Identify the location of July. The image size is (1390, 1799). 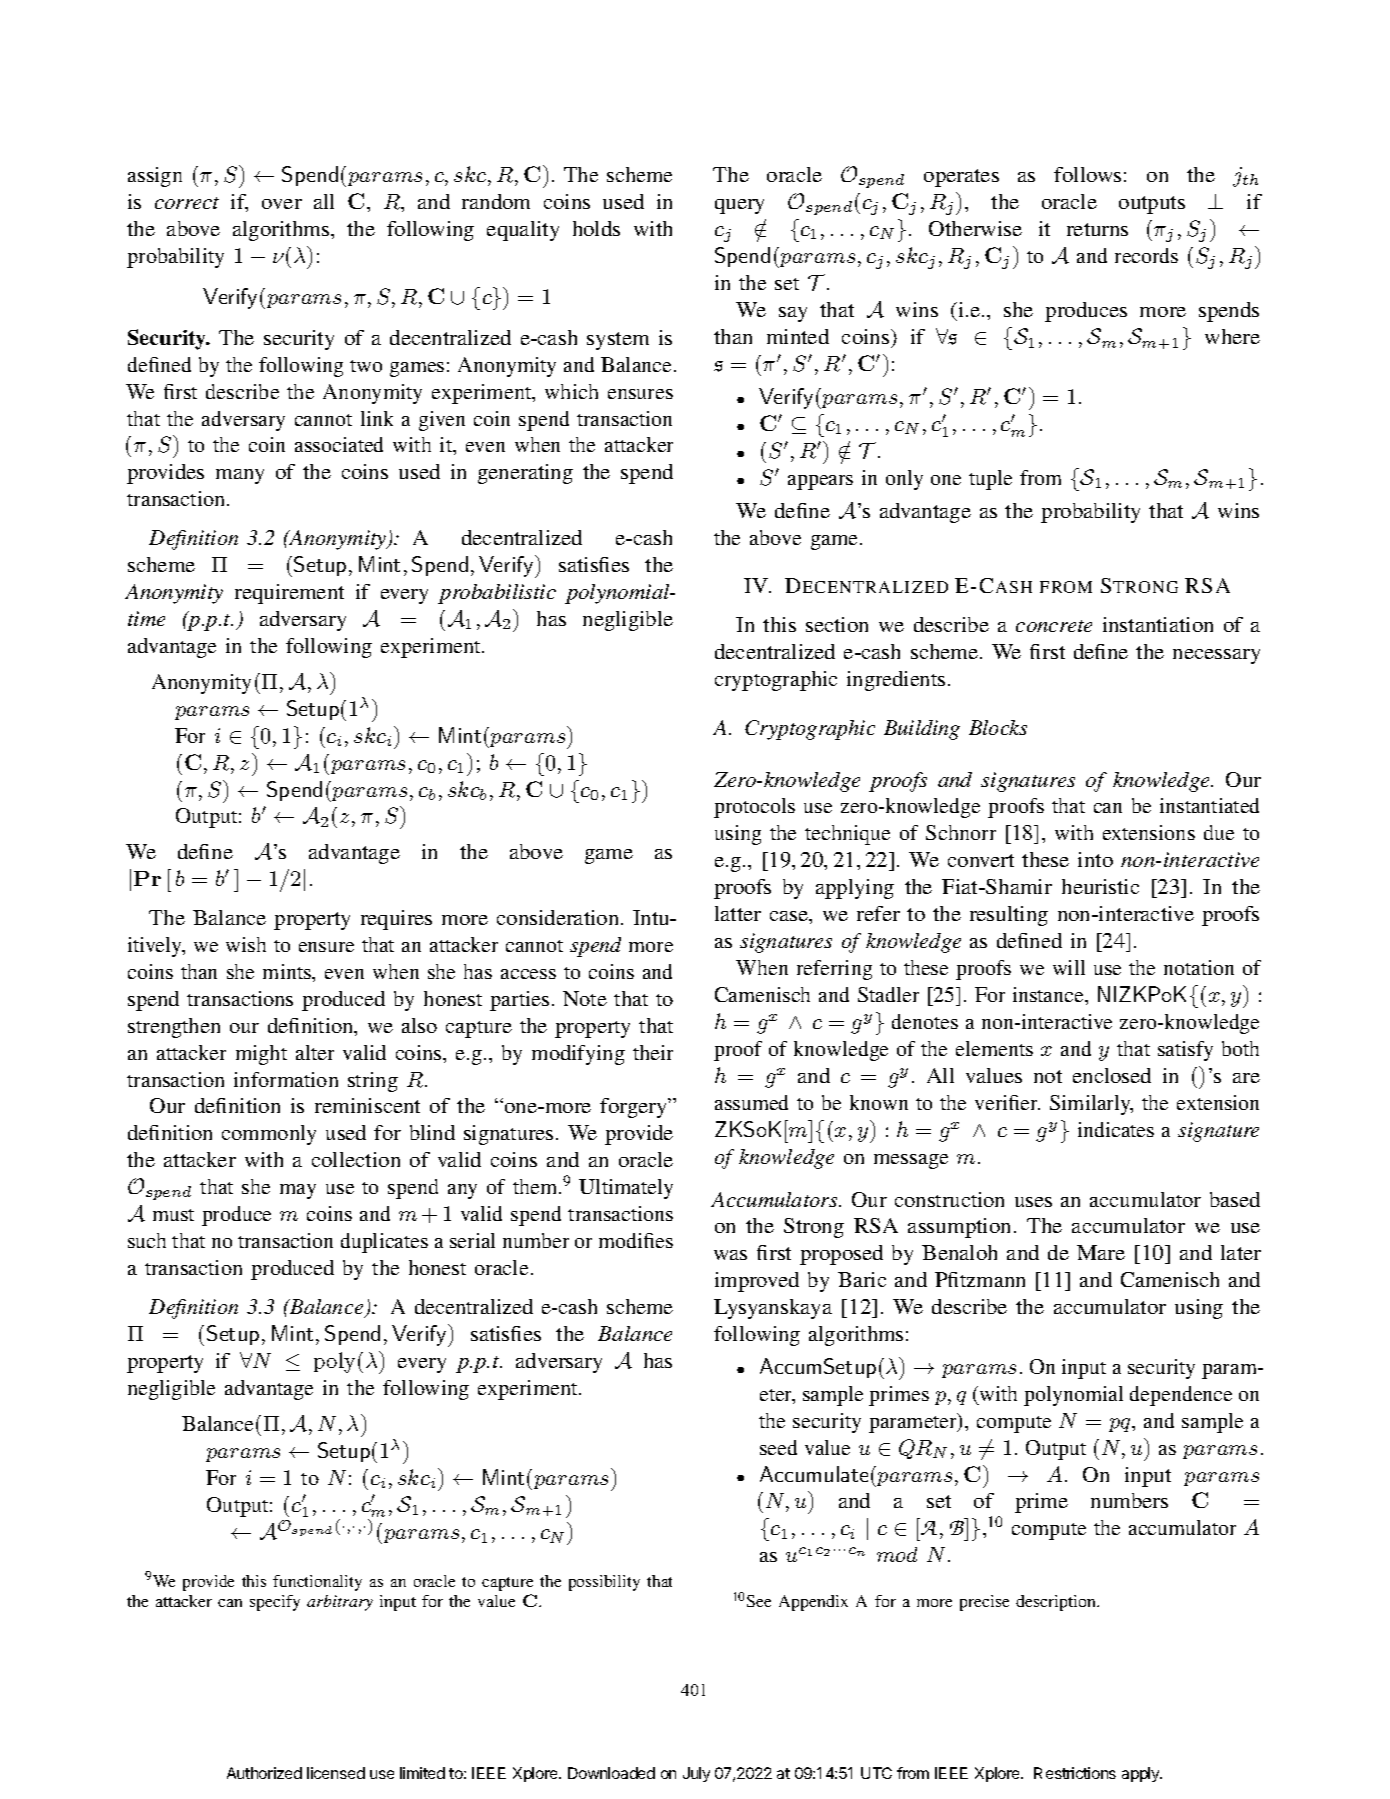
(696, 1774).
